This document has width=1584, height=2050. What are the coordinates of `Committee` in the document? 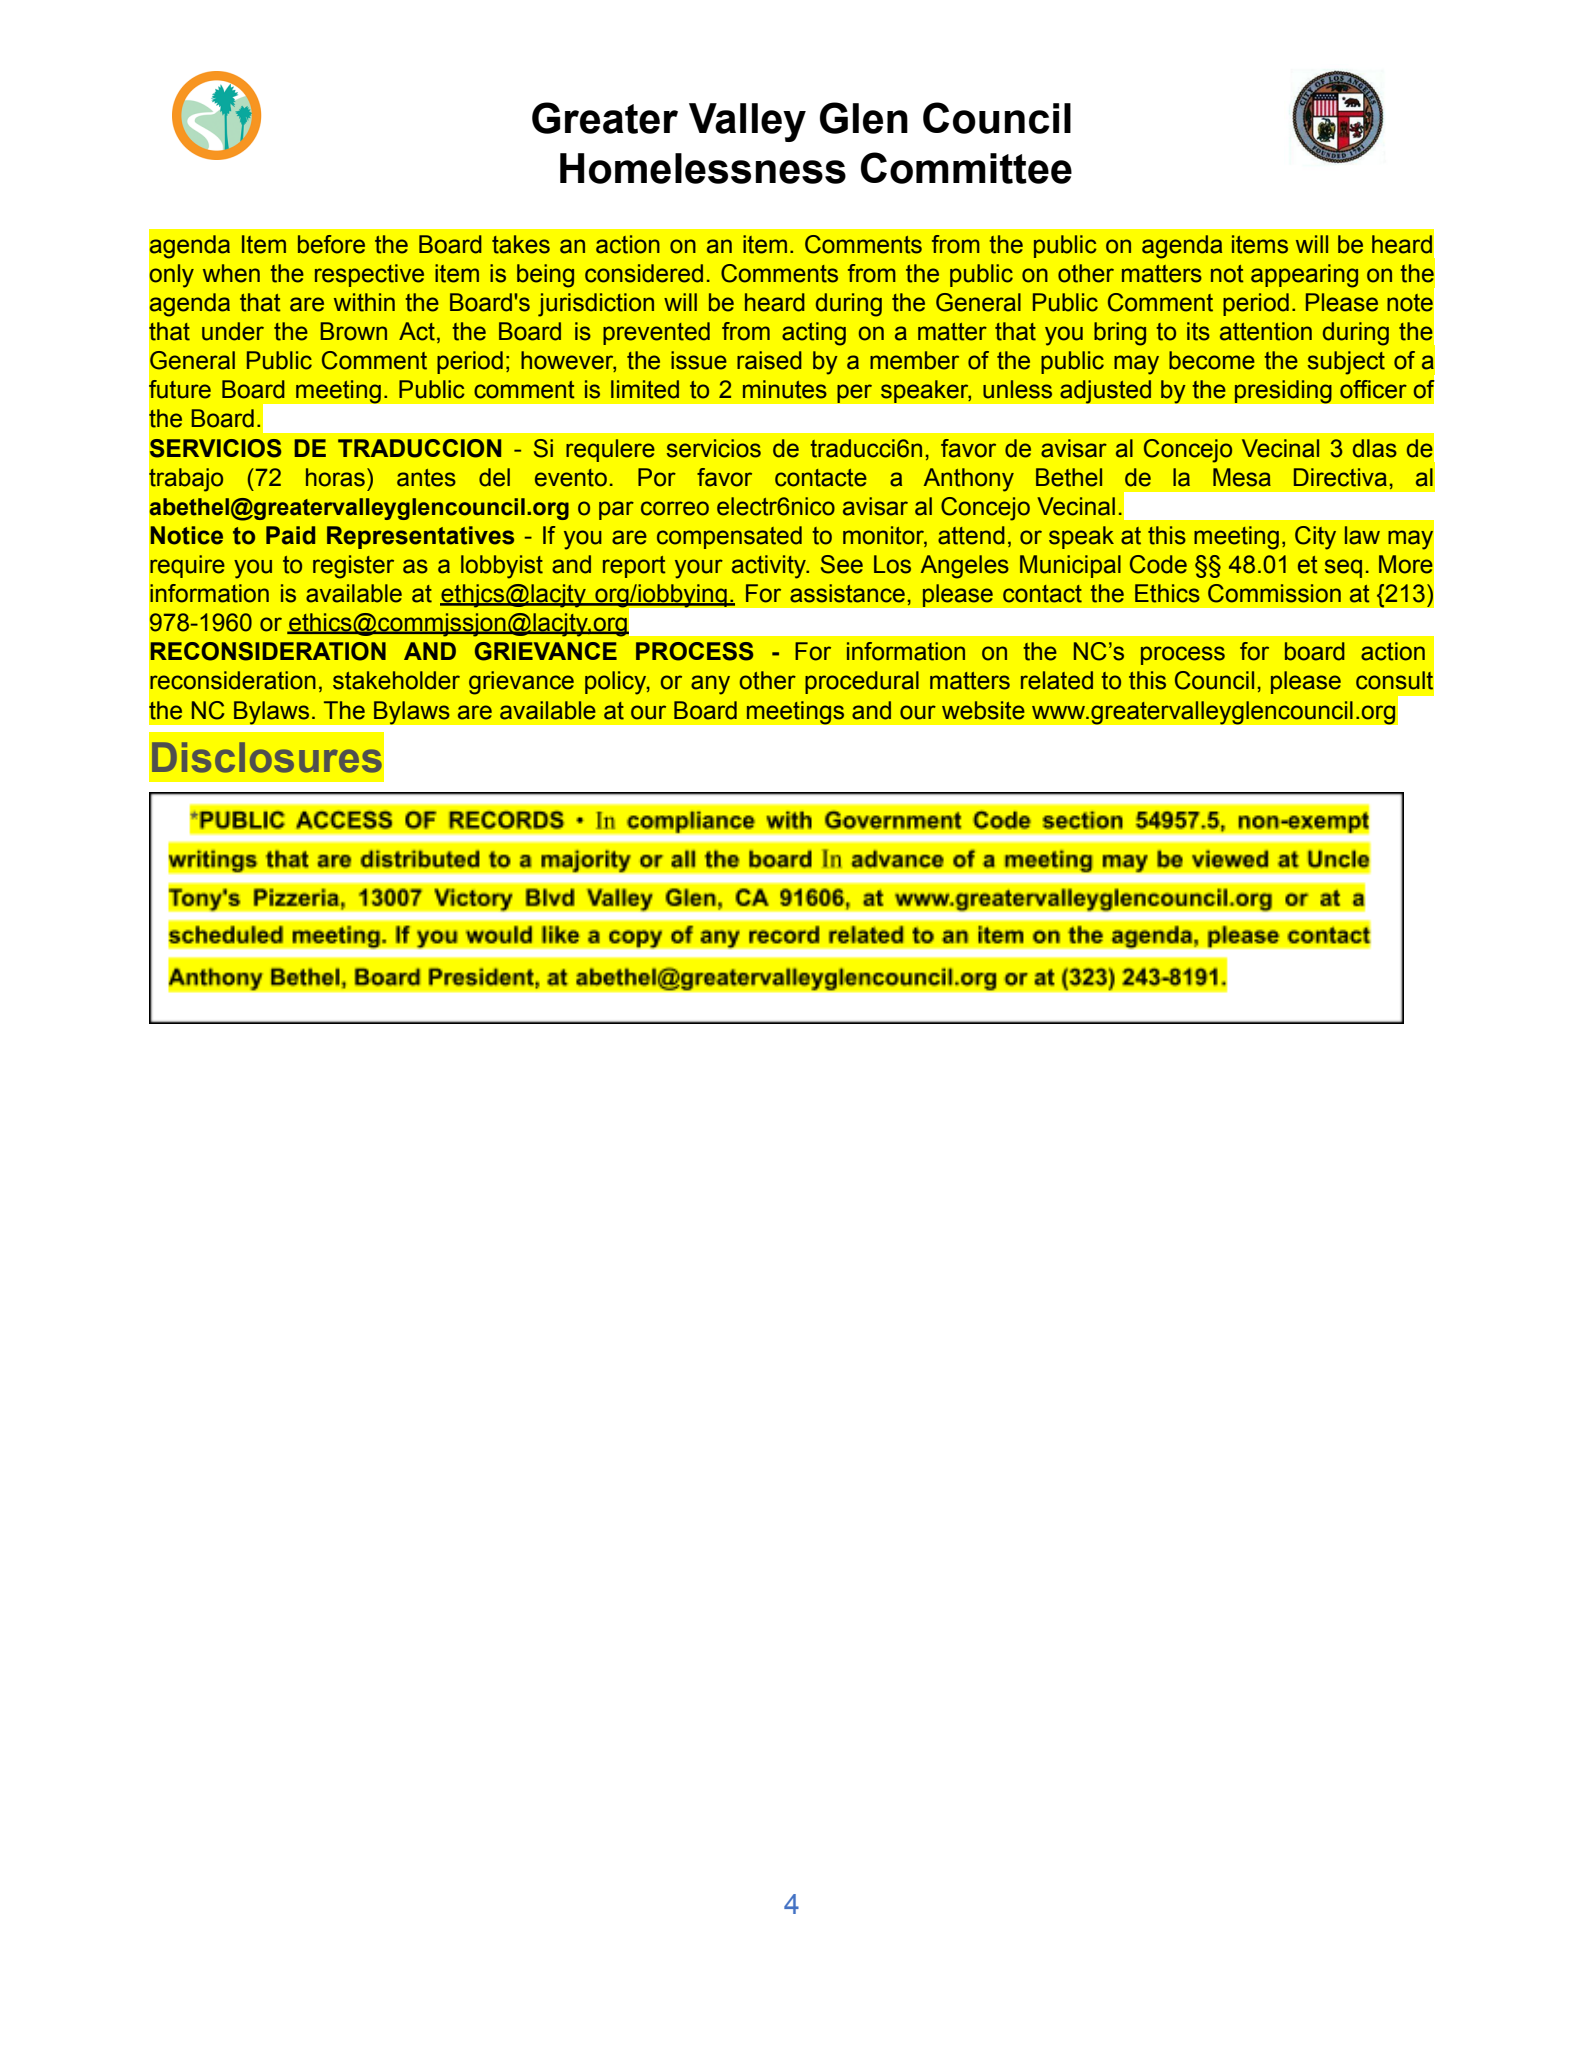 It's located at (966, 168).
